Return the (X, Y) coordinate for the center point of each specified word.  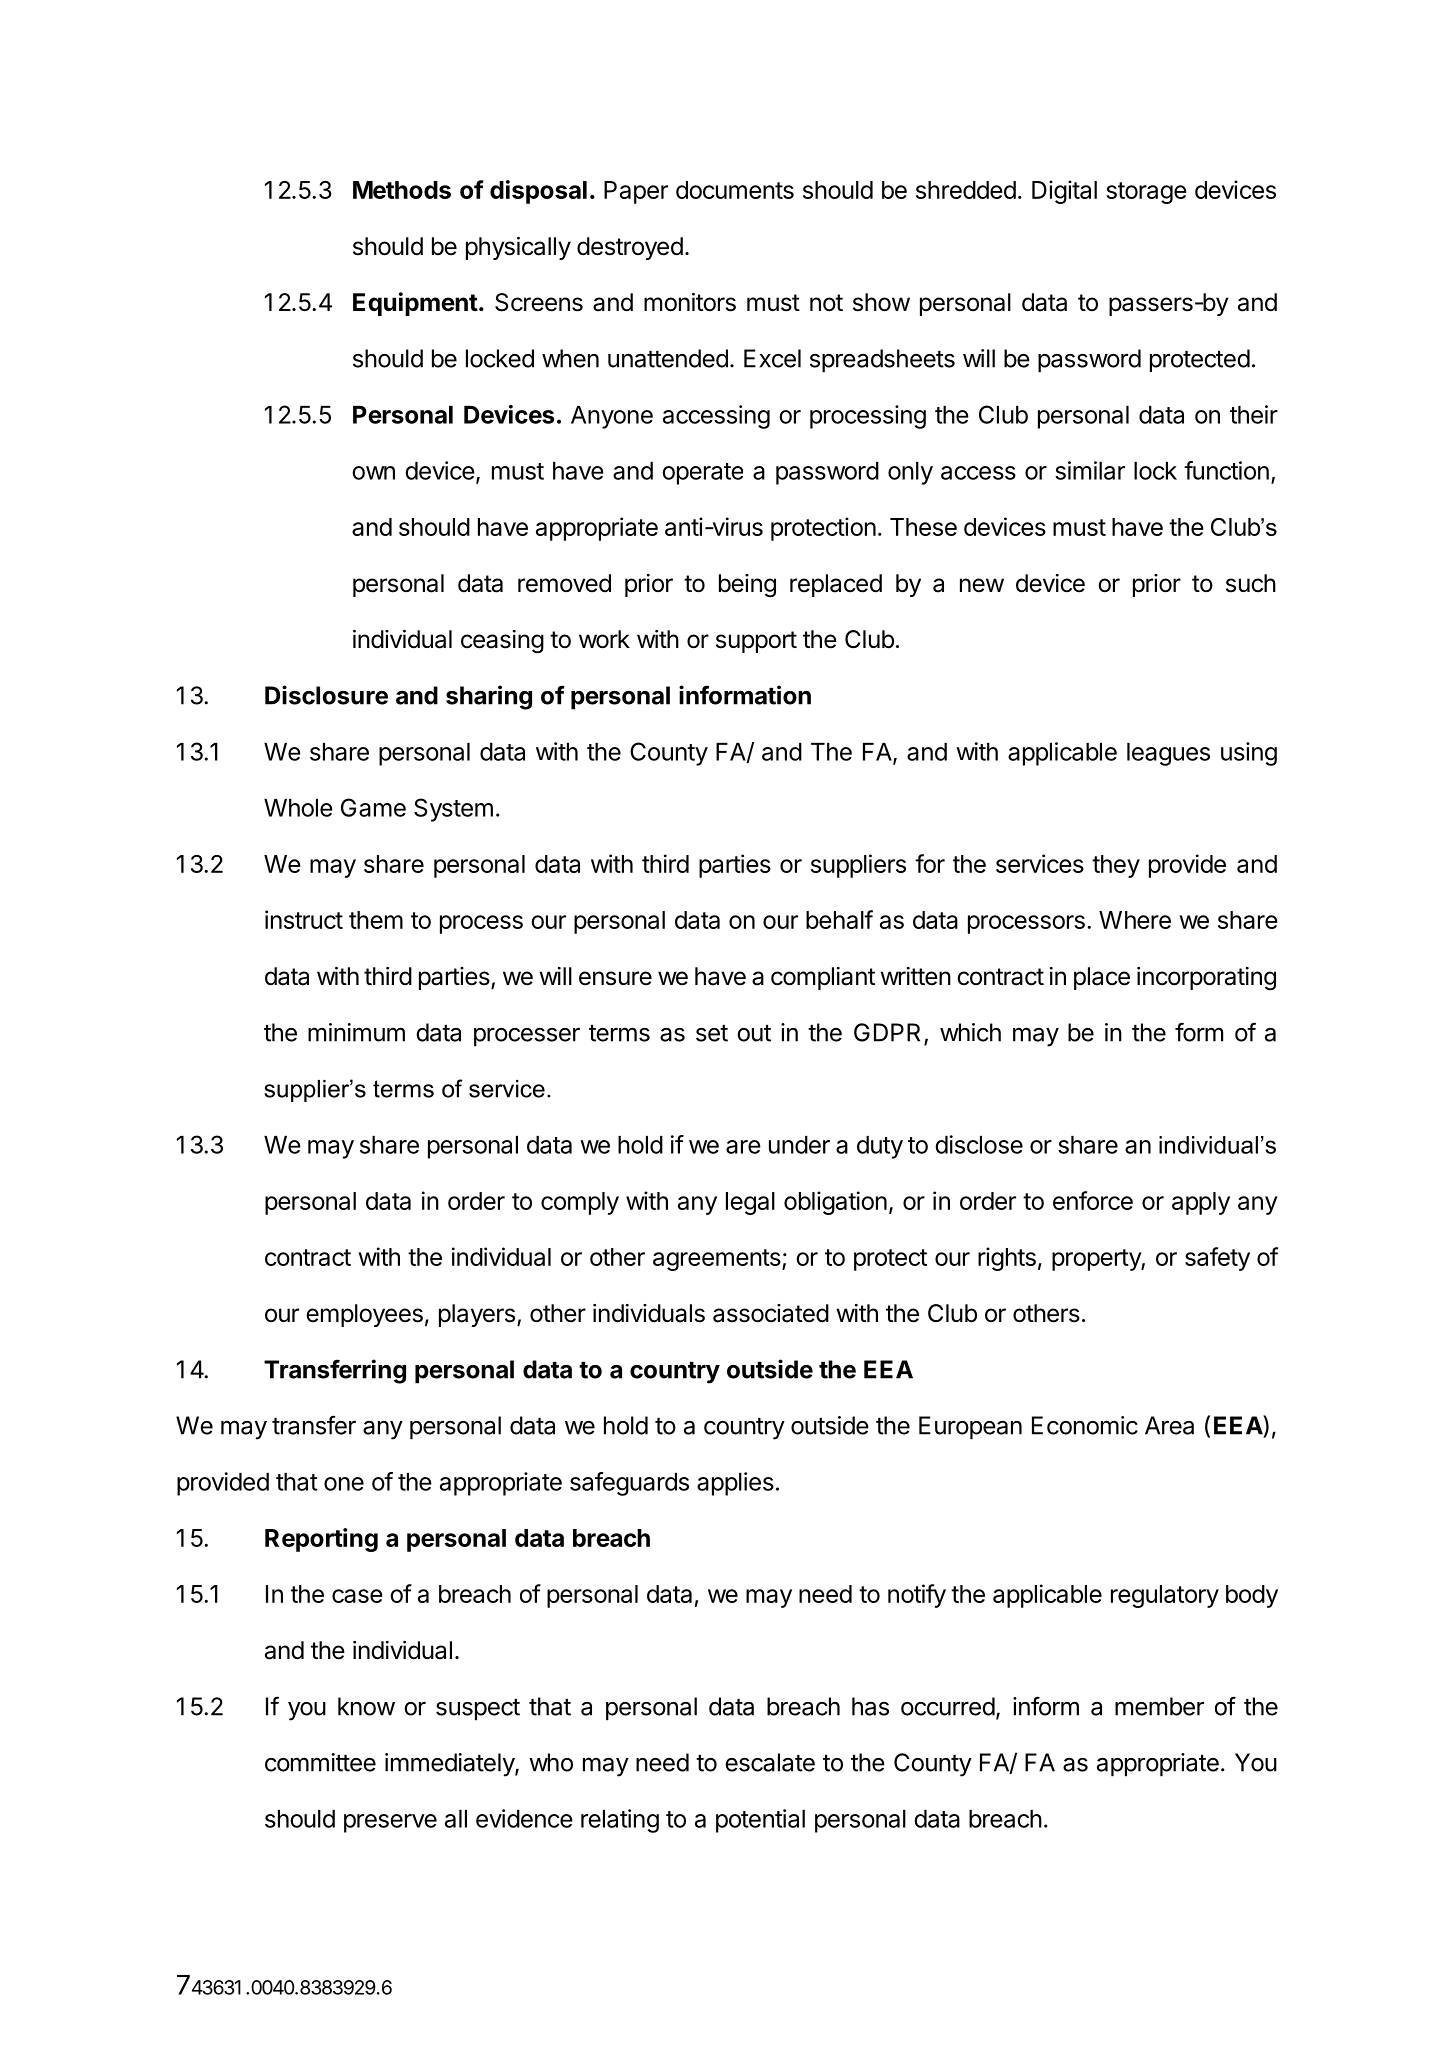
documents (735, 190)
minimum (356, 1032)
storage (1146, 193)
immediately (450, 1765)
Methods (402, 190)
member (1159, 1706)
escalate (770, 1762)
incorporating (1206, 979)
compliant (823, 978)
